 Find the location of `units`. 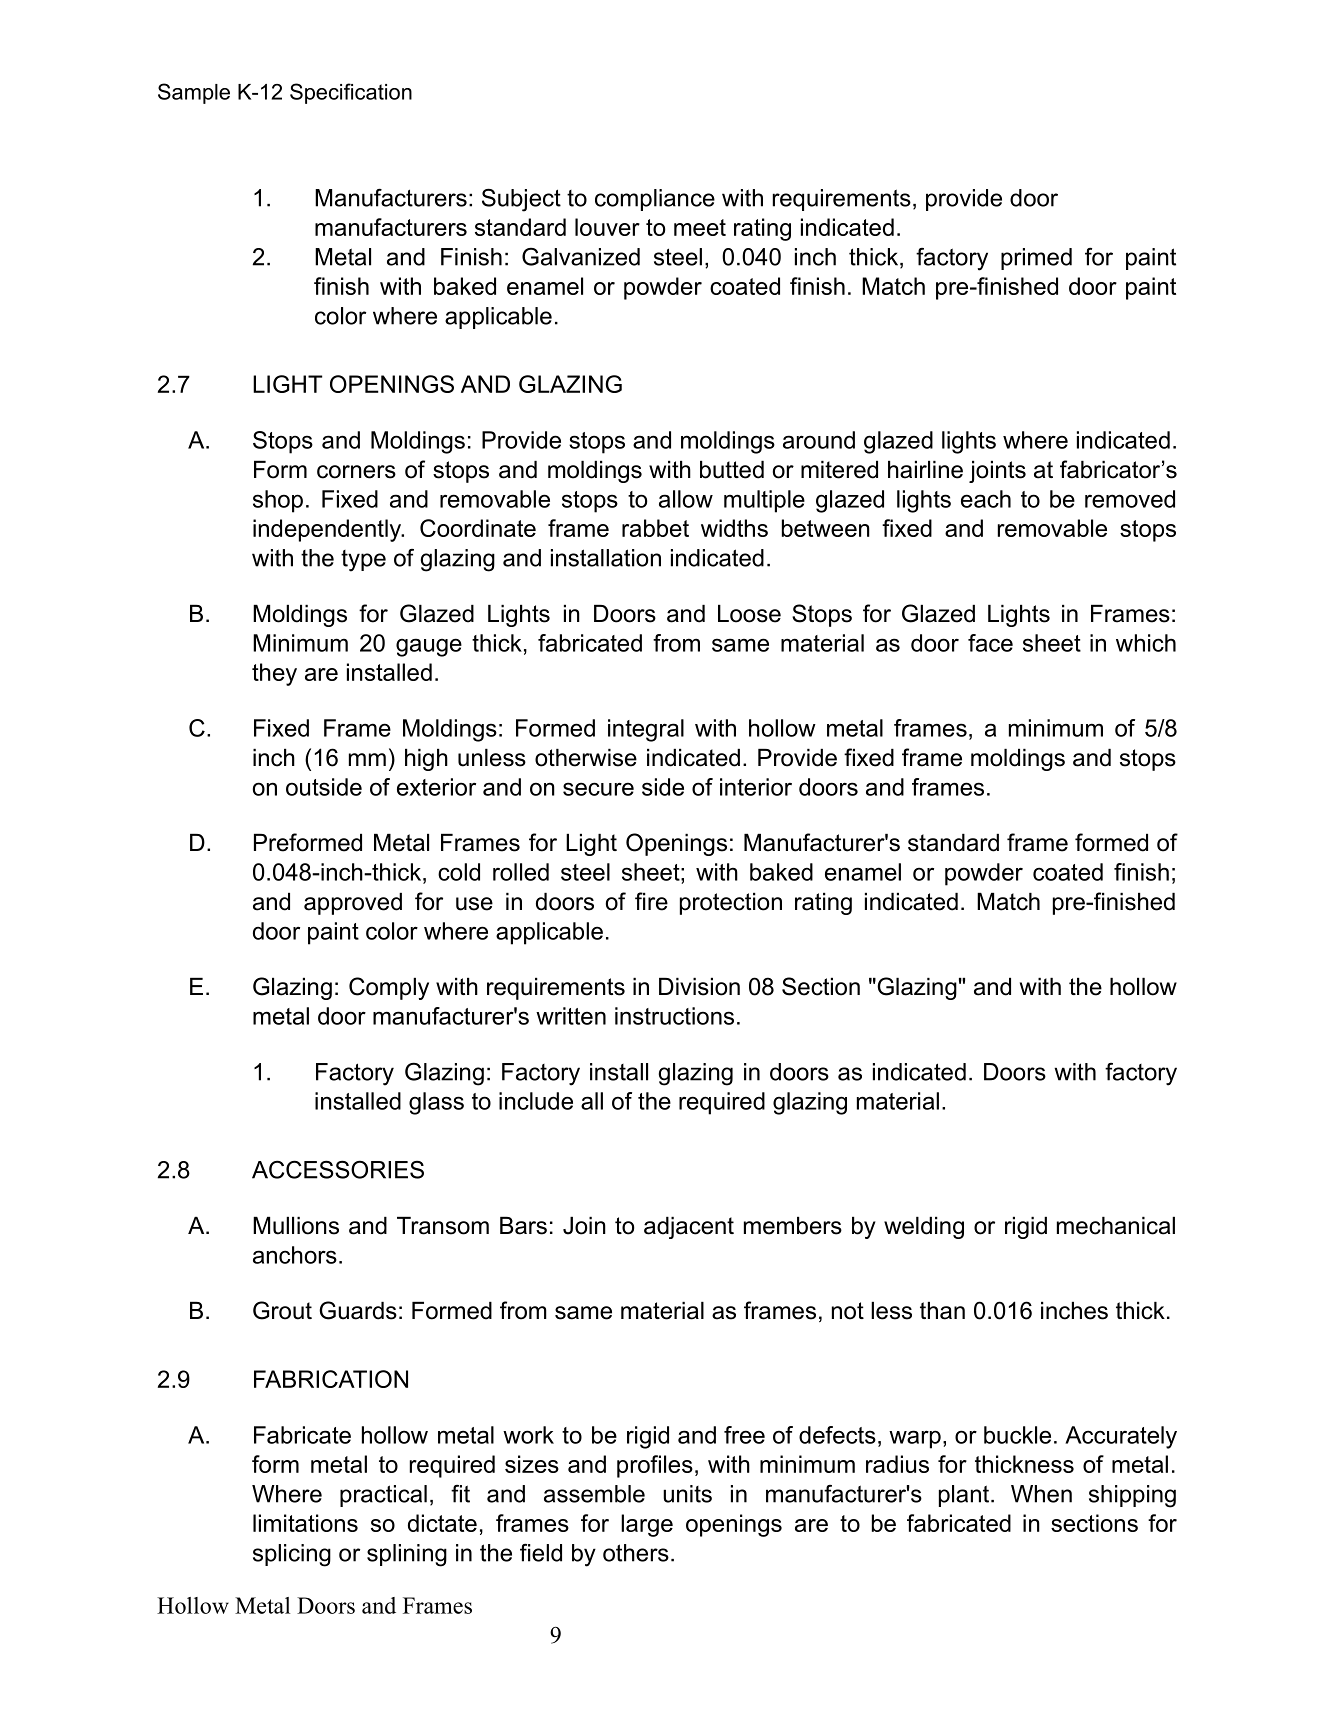

units is located at coordinates (687, 1494).
